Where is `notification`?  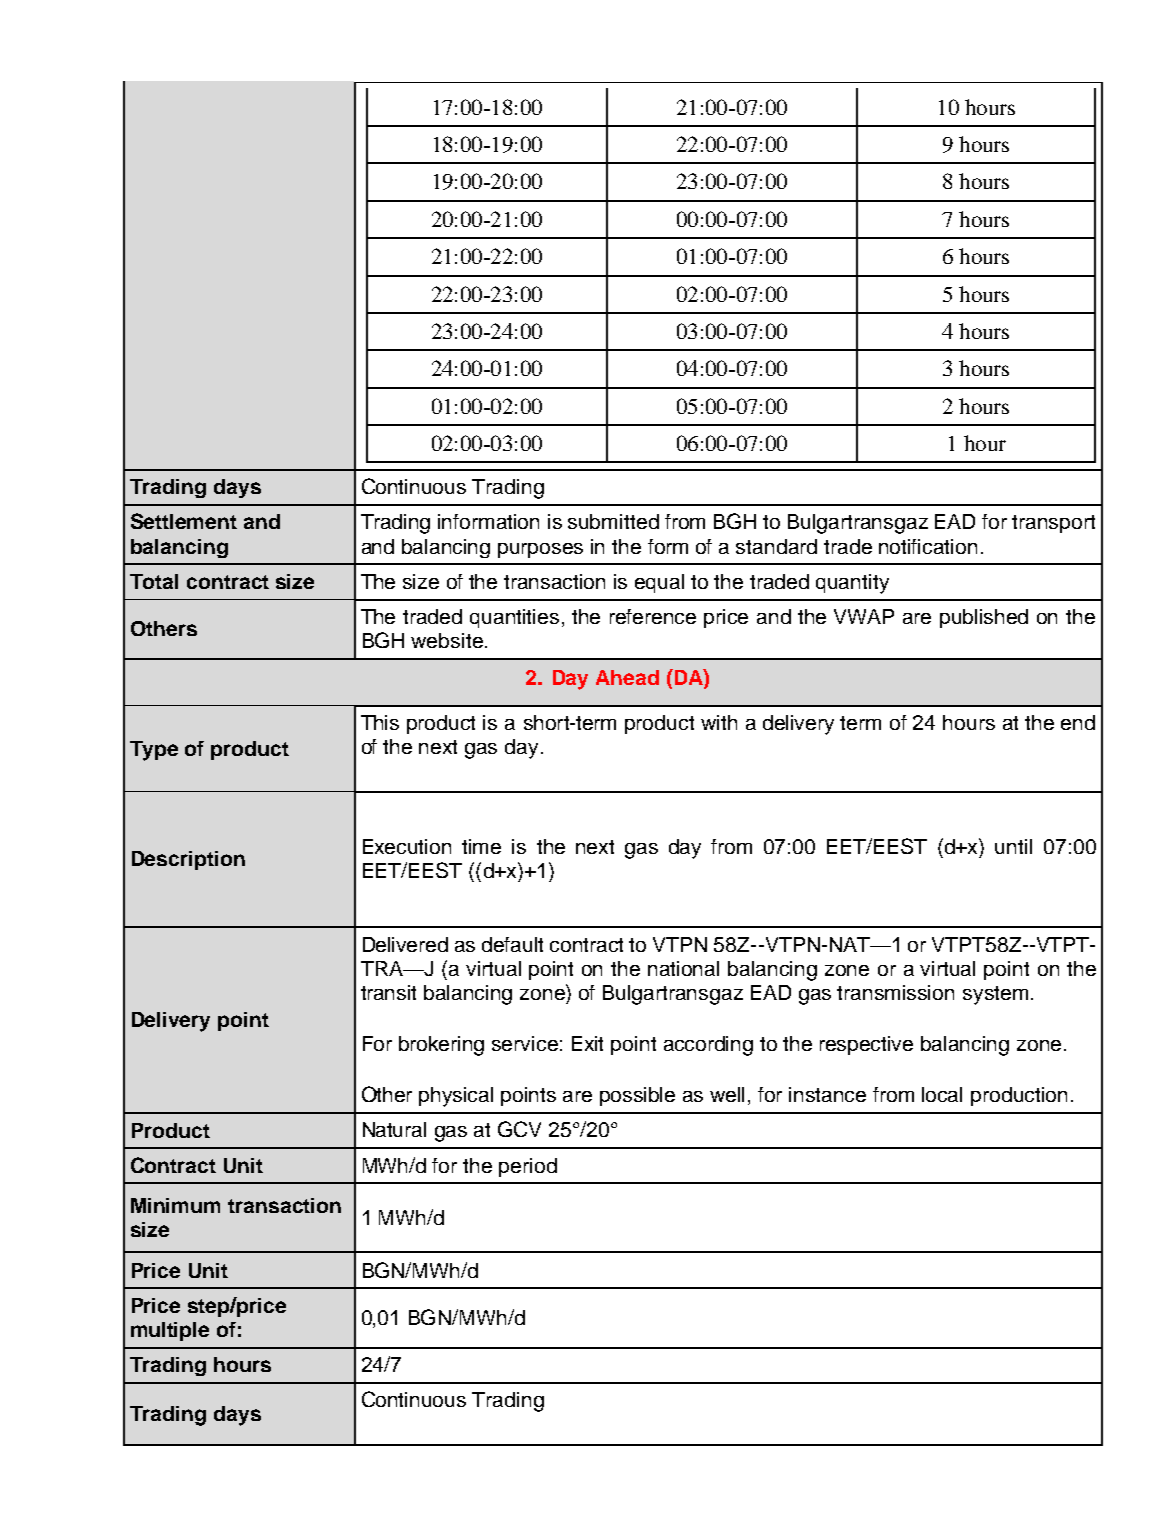 notification is located at coordinates (928, 546).
